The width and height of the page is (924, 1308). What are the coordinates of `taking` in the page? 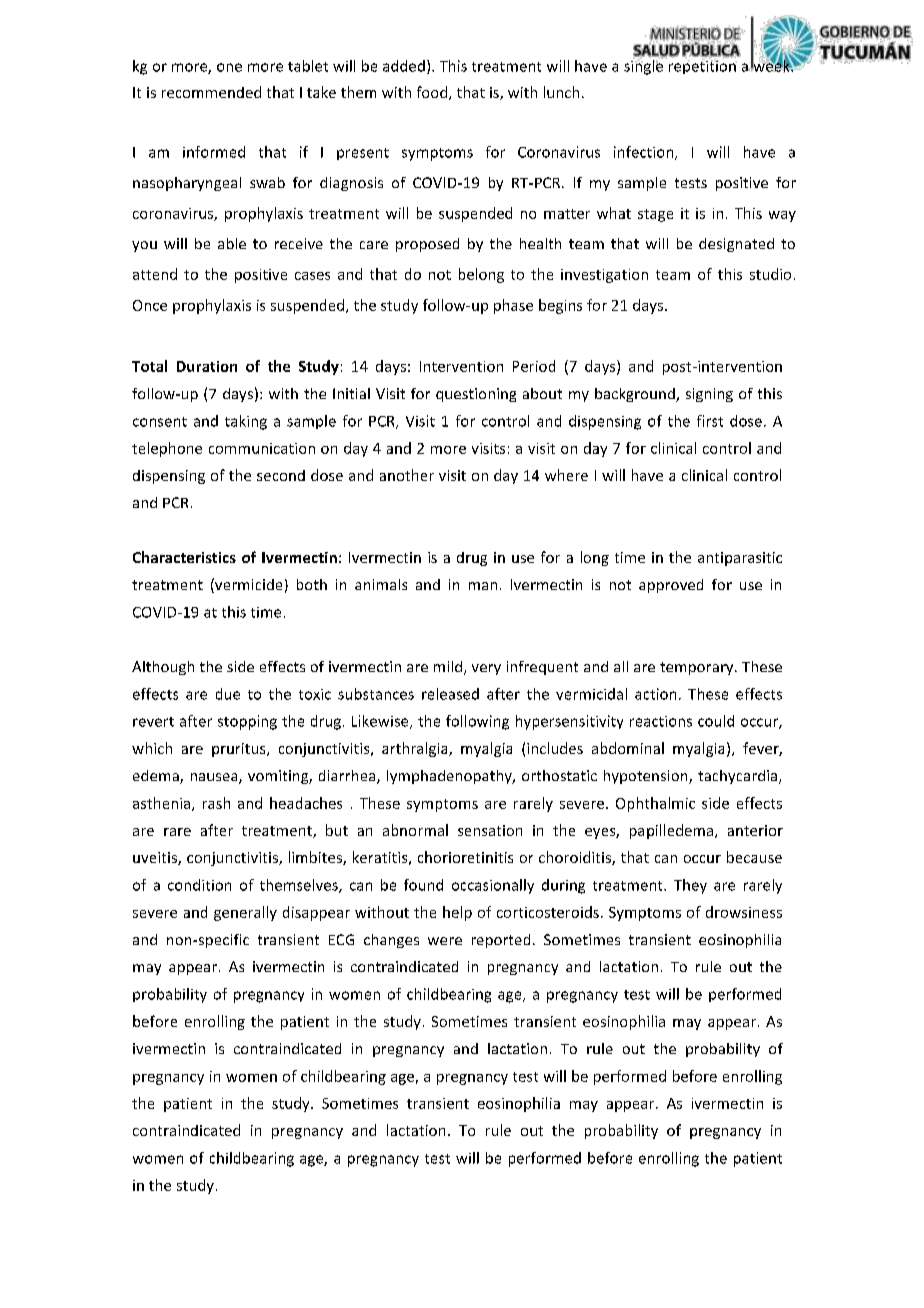 It's located at (246, 422).
